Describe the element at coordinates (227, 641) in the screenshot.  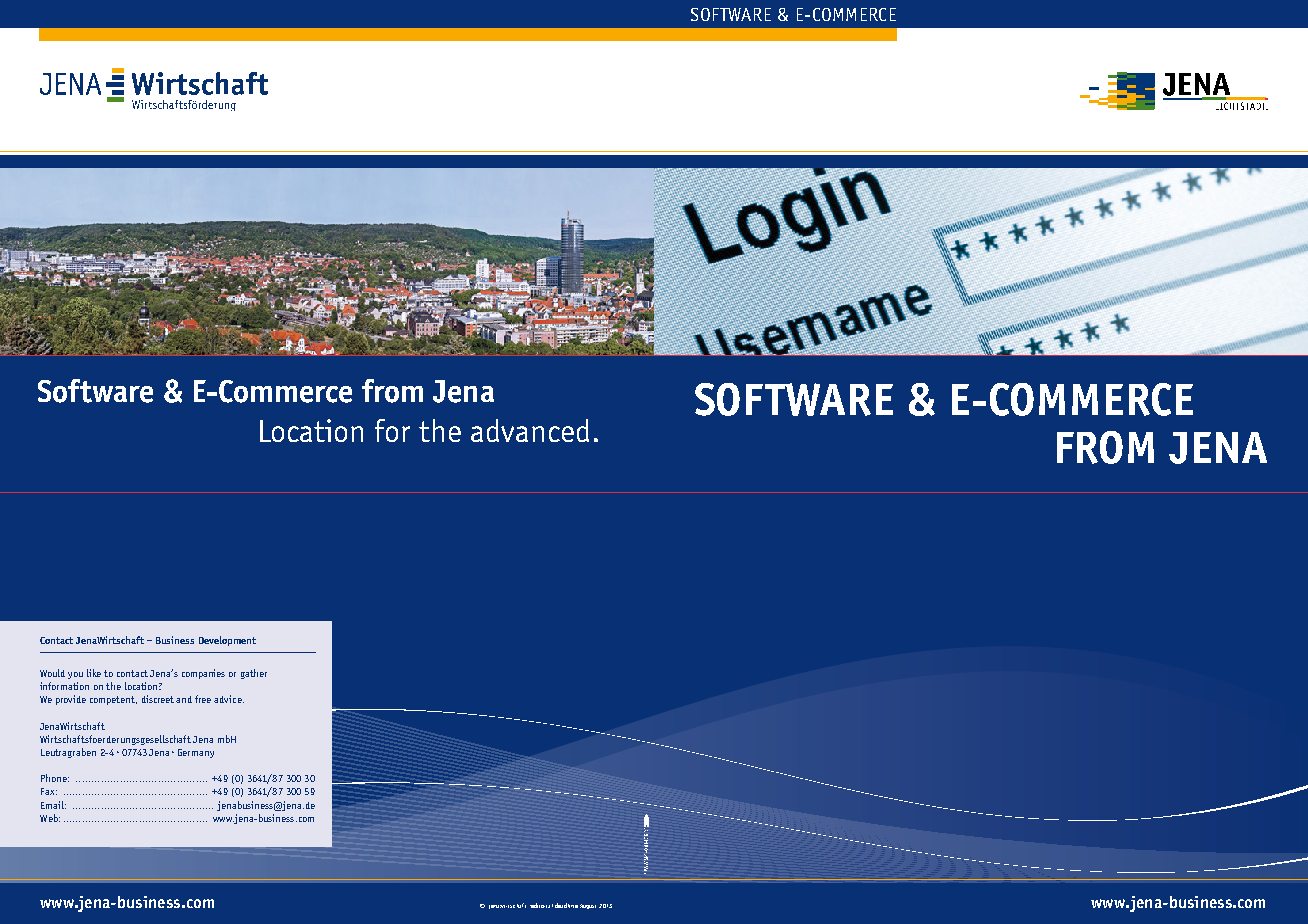
I see `Development` at that location.
